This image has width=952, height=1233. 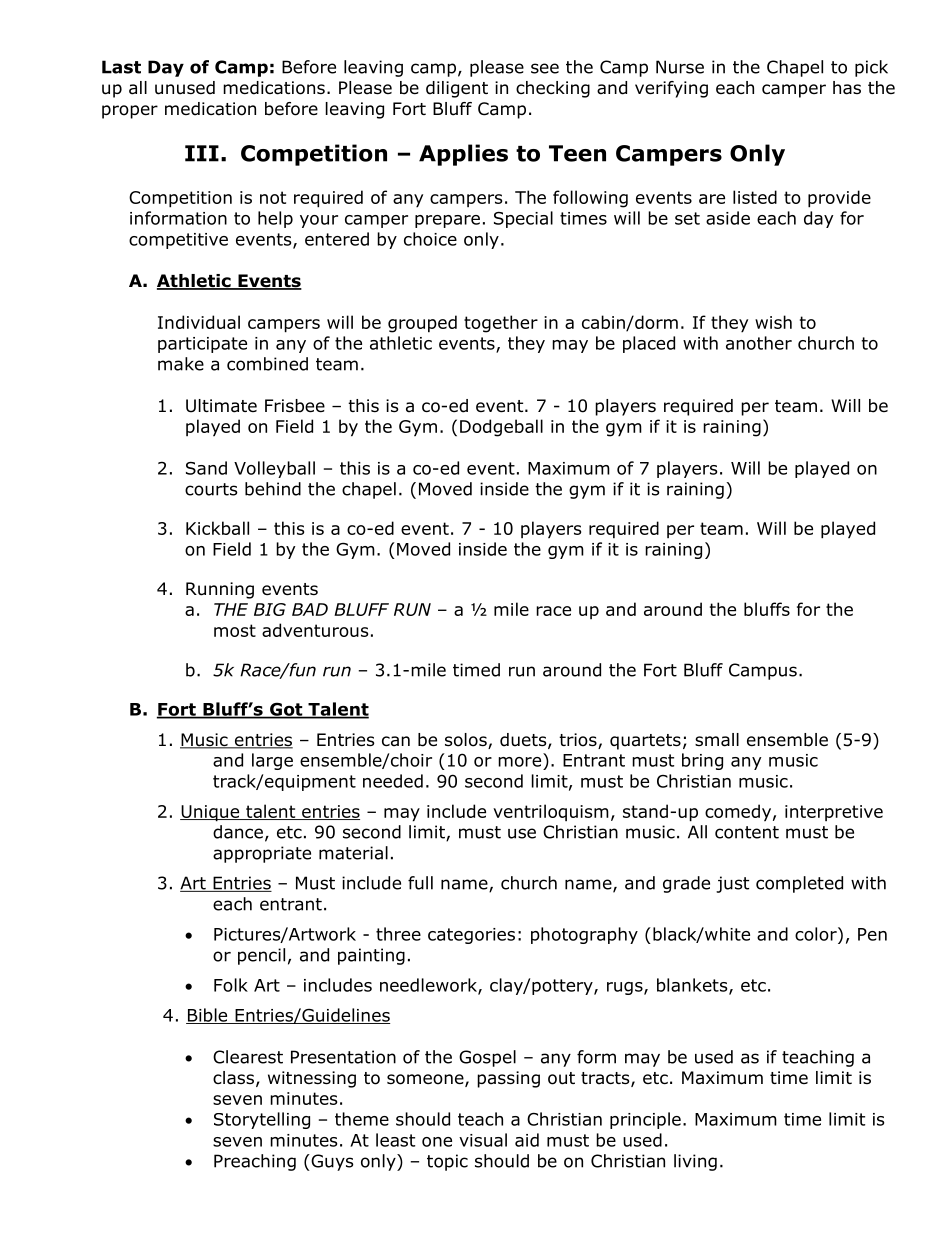 I want to click on has, so click(x=847, y=88).
